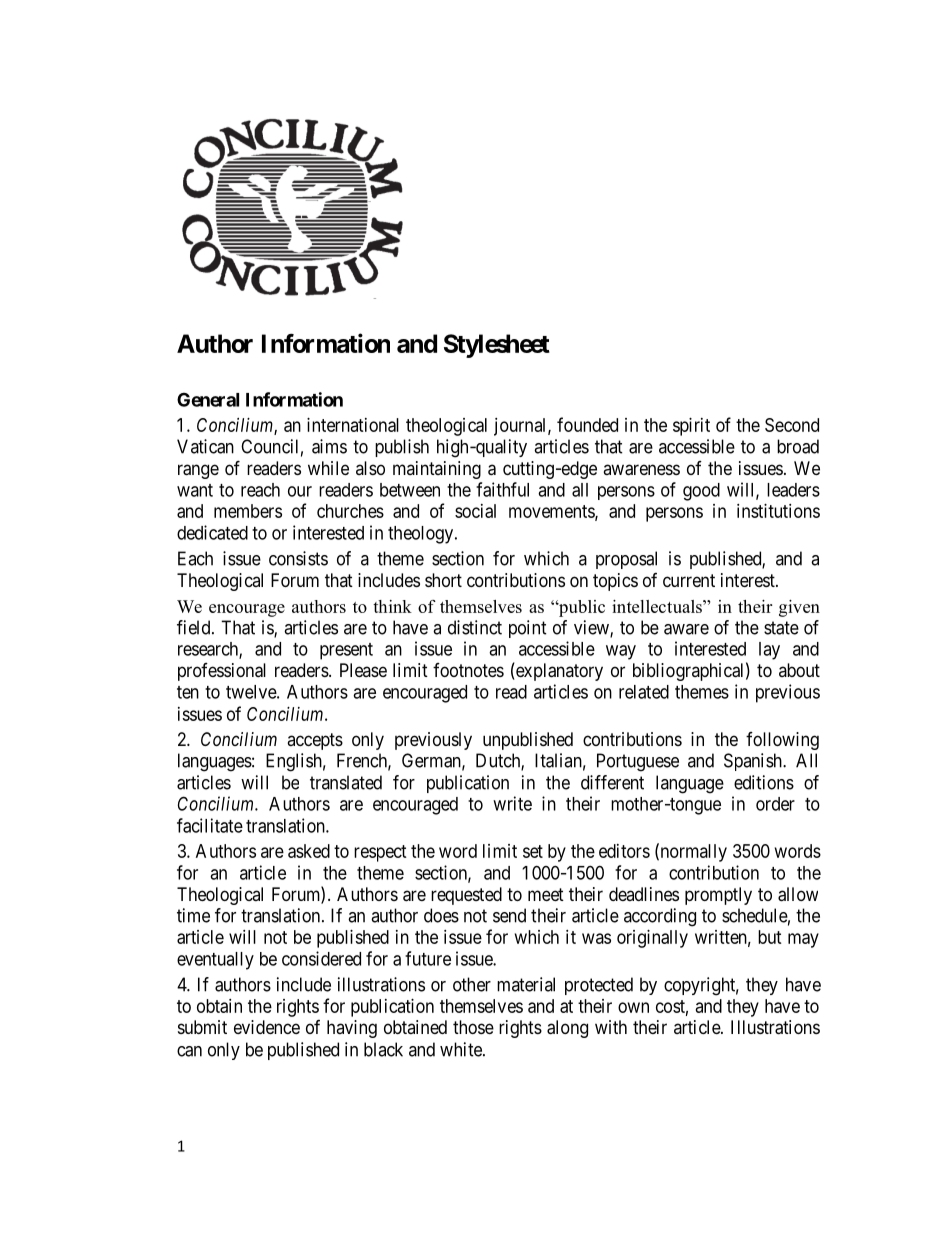  What do you see at coordinates (222, 672) in the screenshot?
I see `professional` at bounding box center [222, 672].
